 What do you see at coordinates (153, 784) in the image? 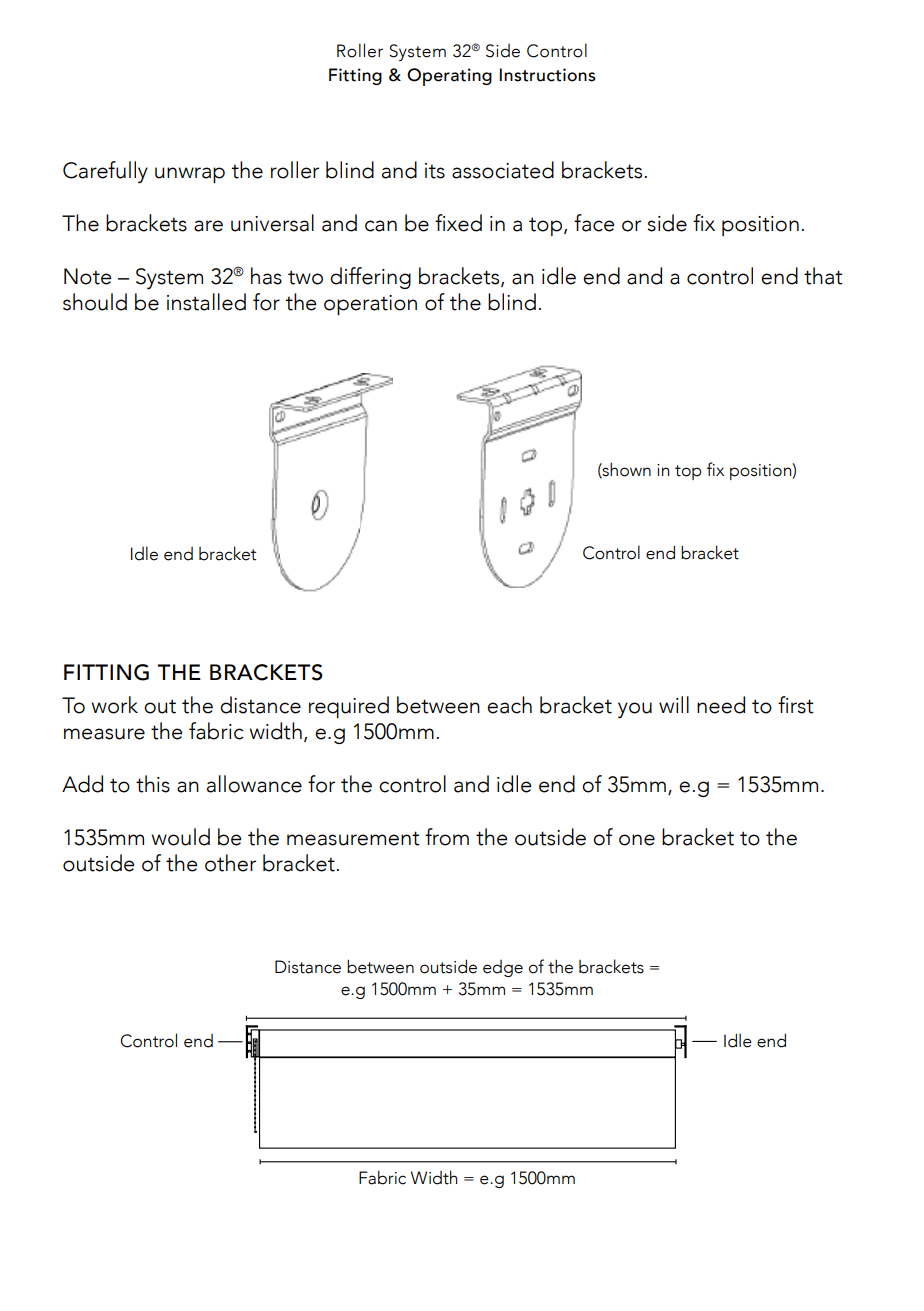
I see `this` at bounding box center [153, 784].
